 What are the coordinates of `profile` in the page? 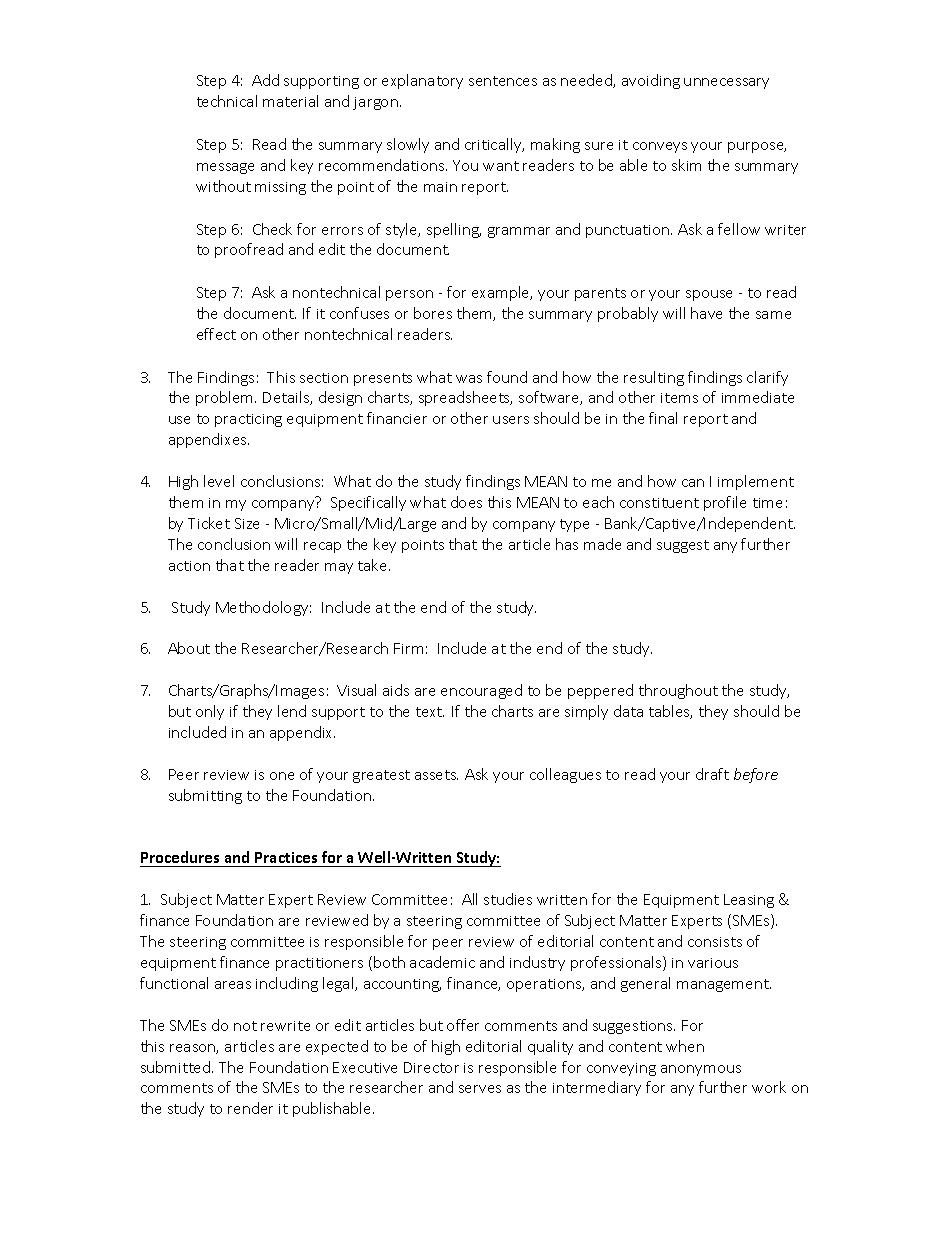 It's located at (725, 503).
